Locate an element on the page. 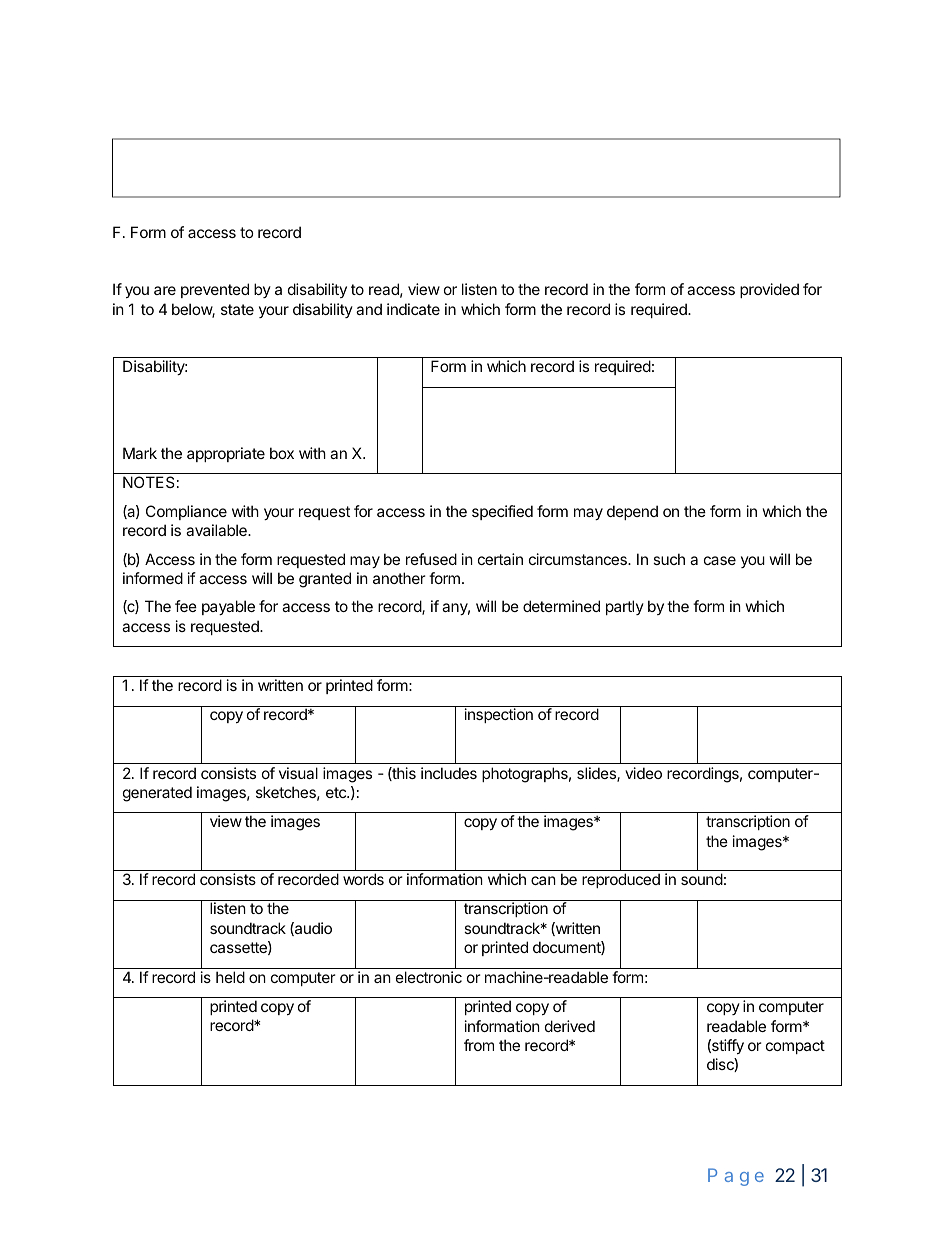  from is located at coordinates (479, 1045).
